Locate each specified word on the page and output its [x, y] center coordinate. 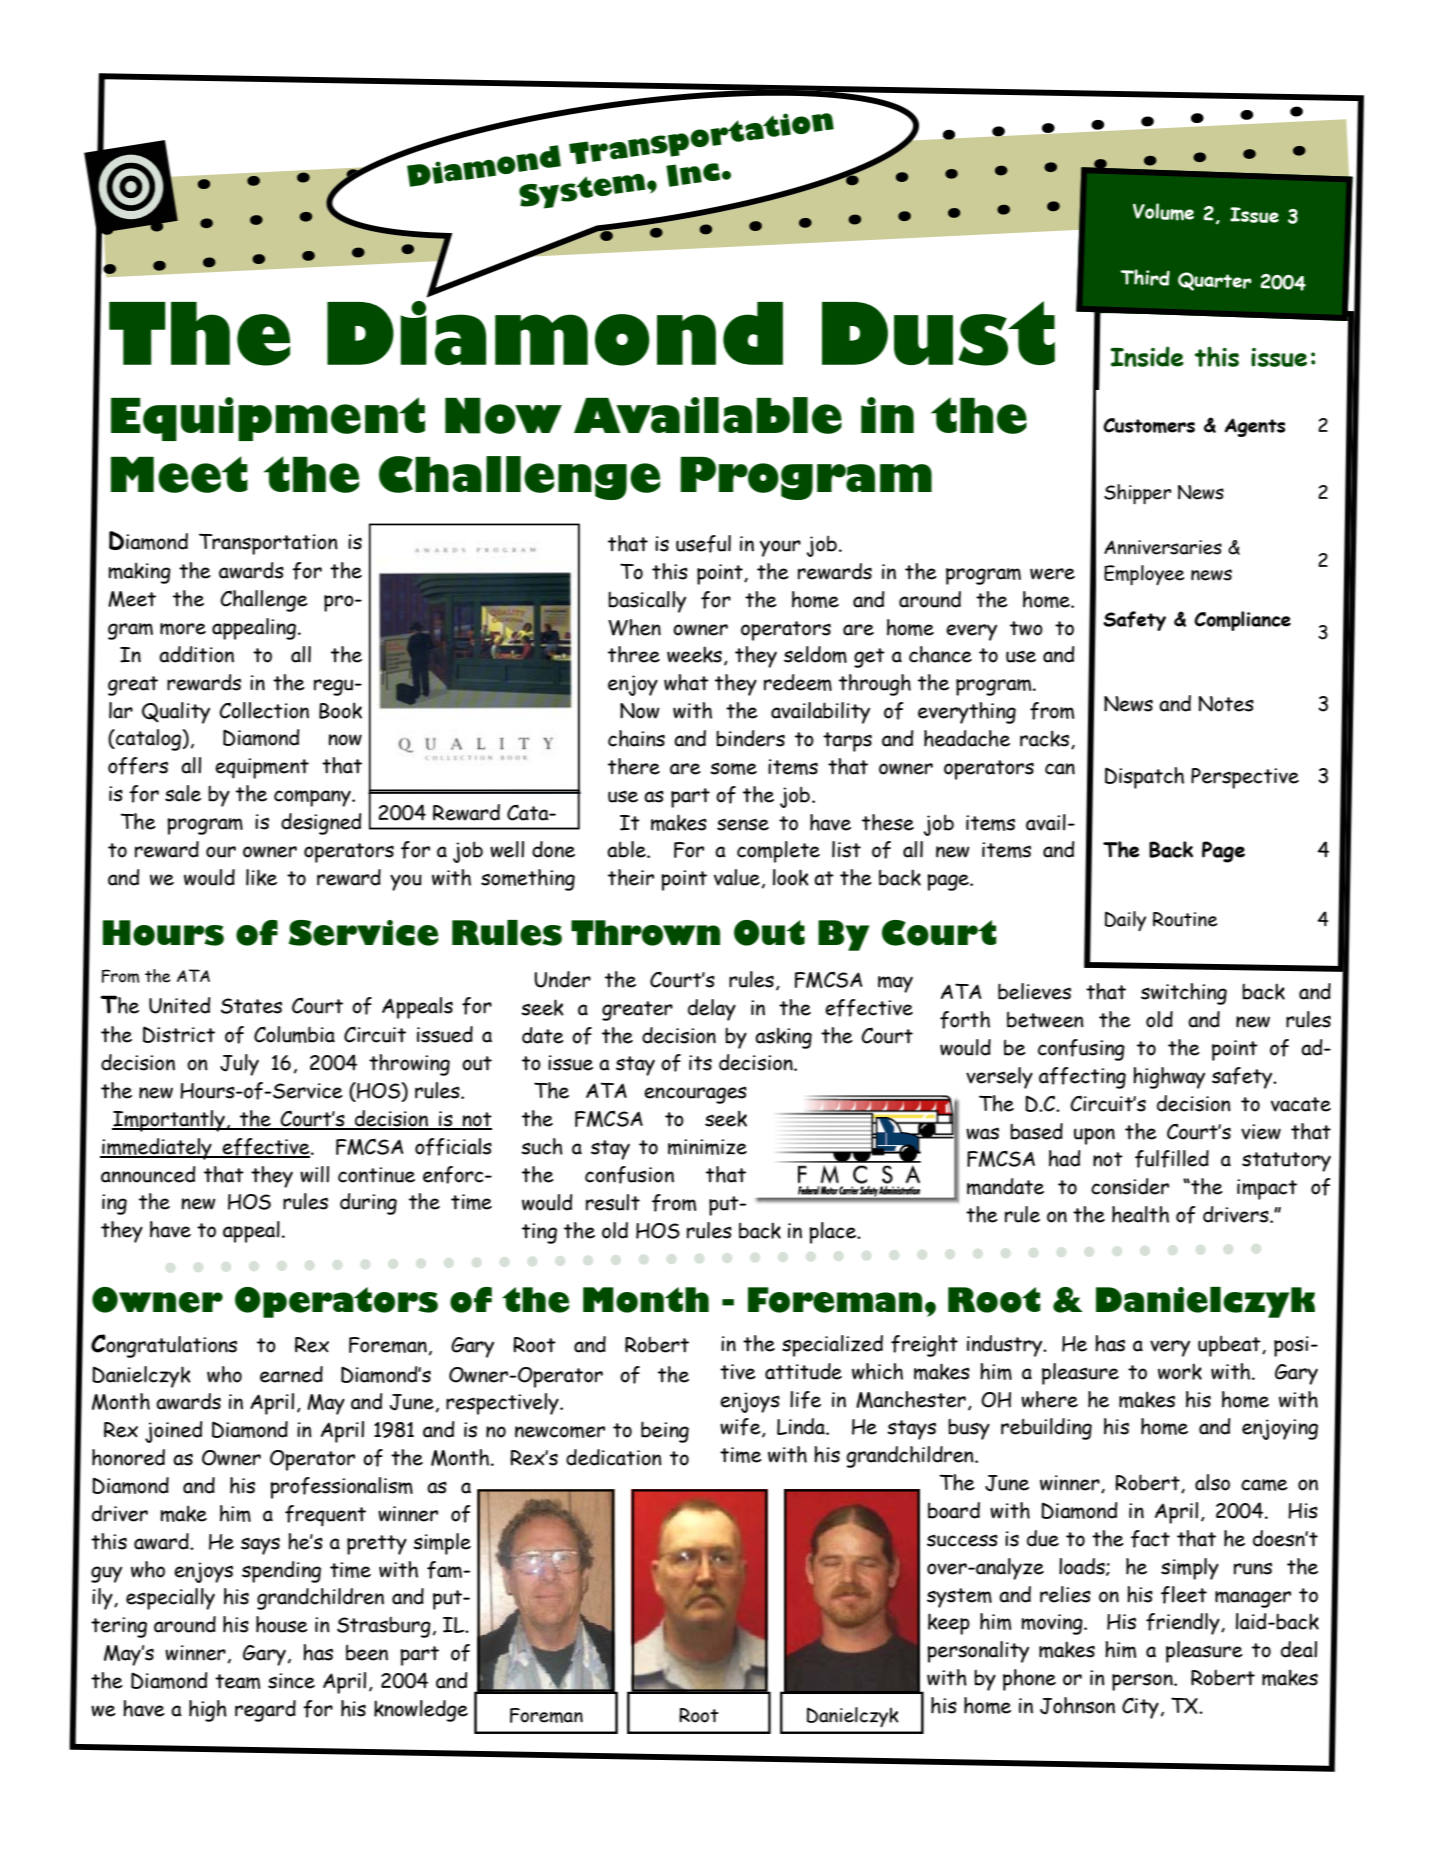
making [139, 573]
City [1140, 1708]
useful [703, 544]
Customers [1149, 425]
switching [1184, 994]
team [237, 1681]
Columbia [294, 1034]
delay [712, 1010]
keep [949, 1624]
